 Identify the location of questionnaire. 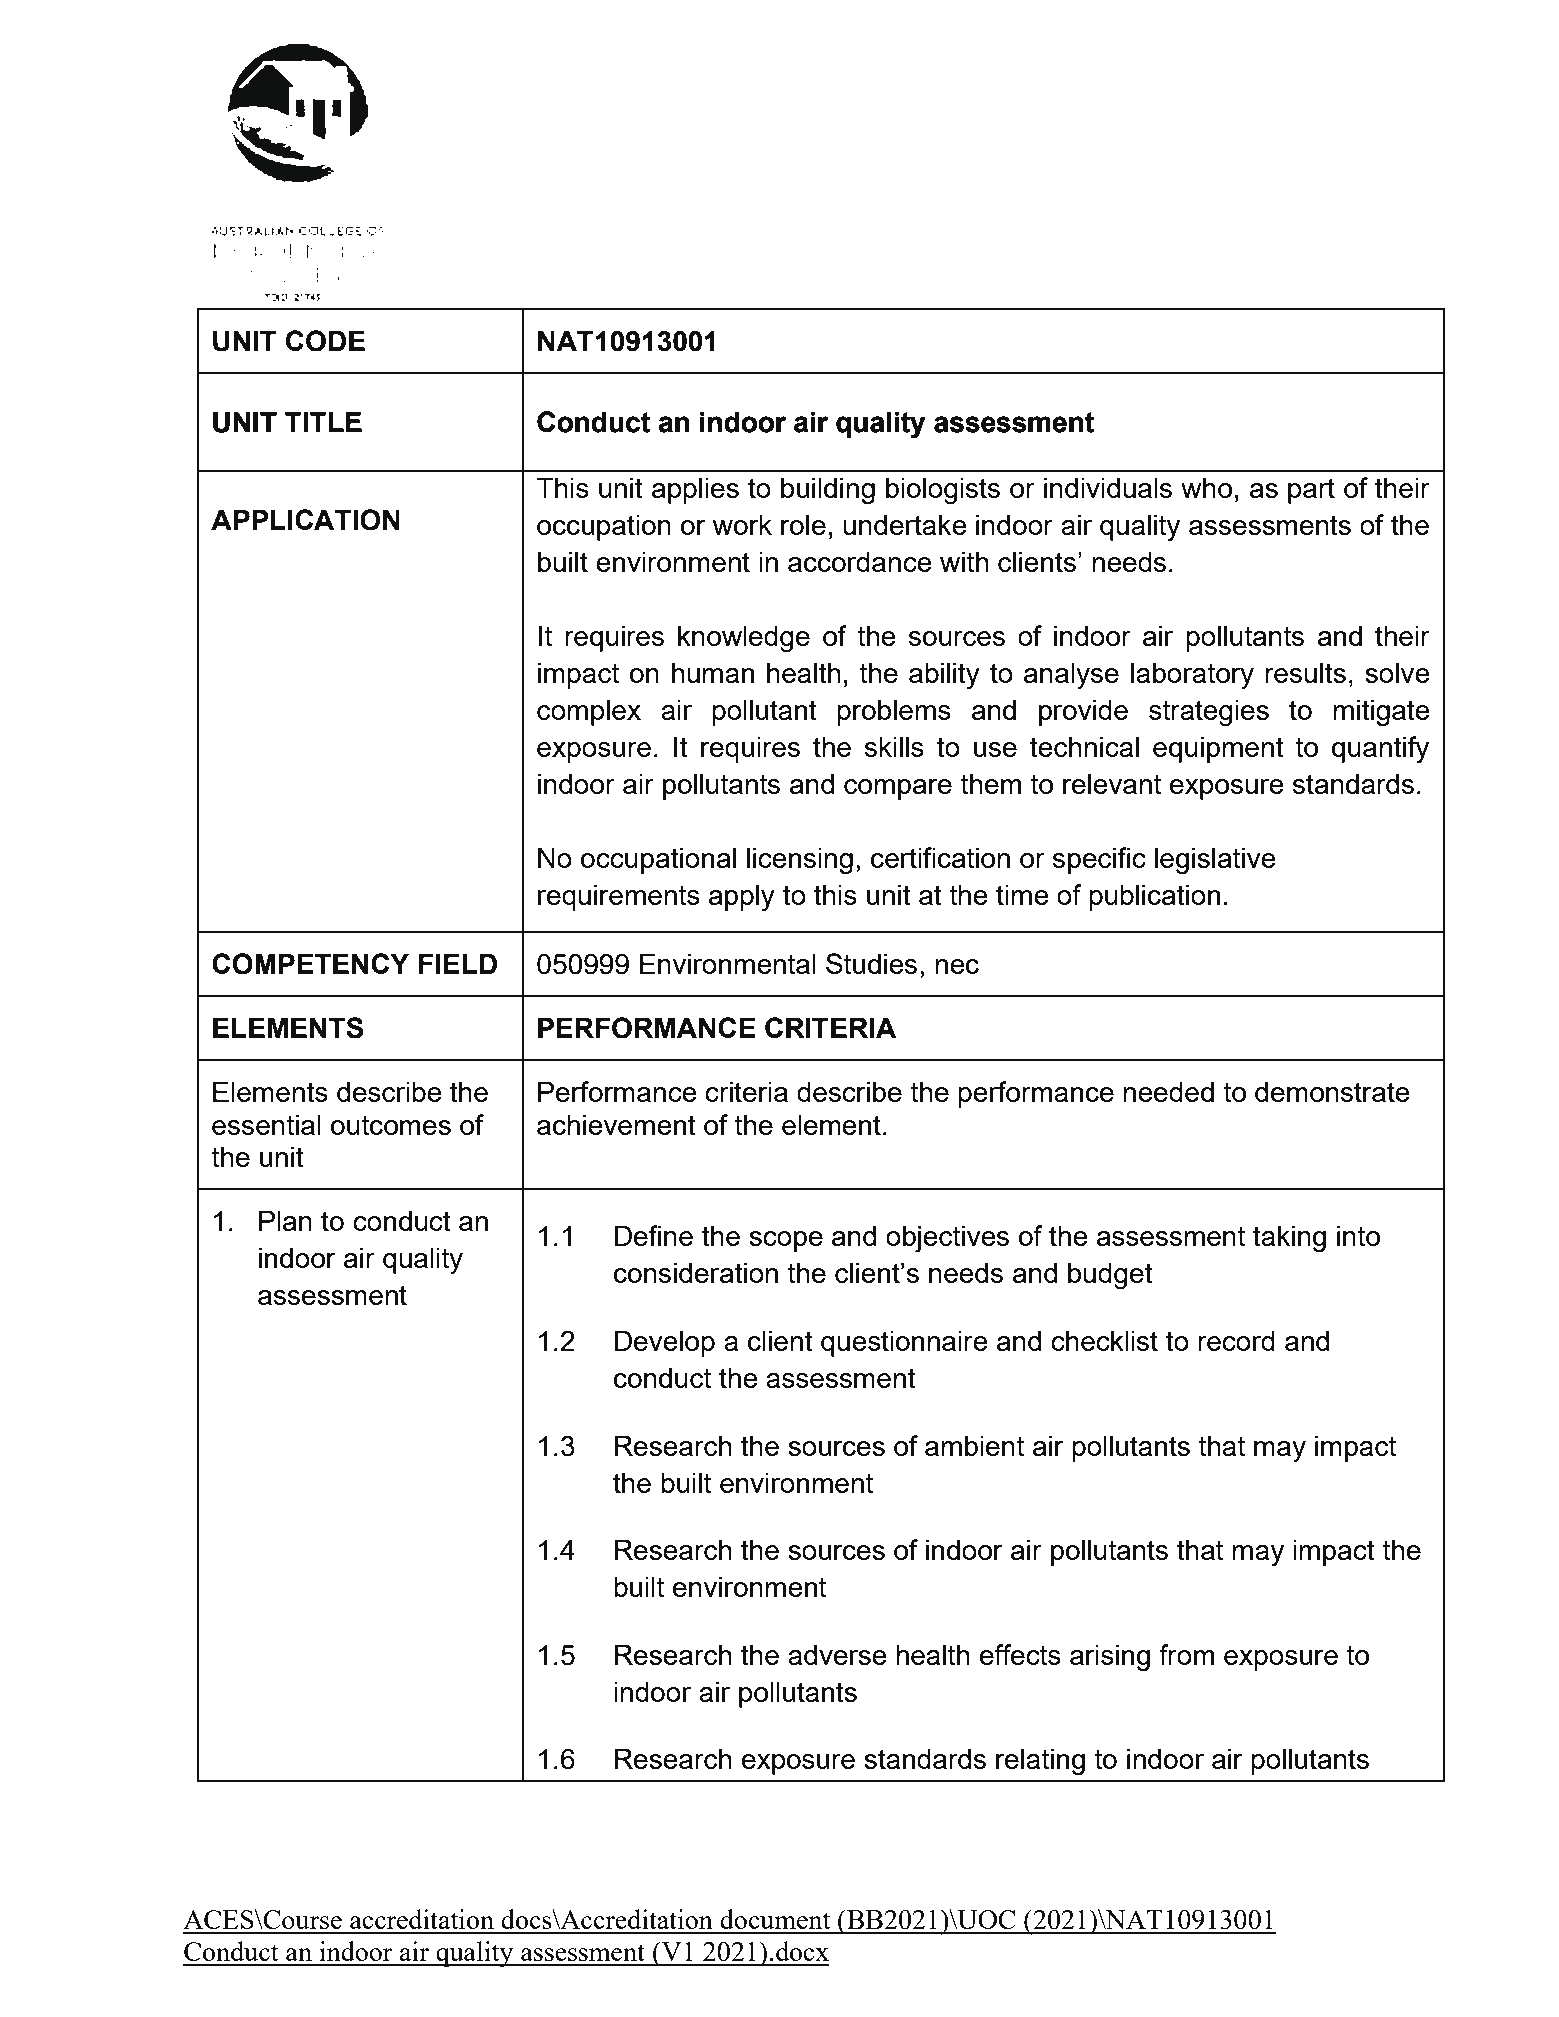
(904, 1343).
